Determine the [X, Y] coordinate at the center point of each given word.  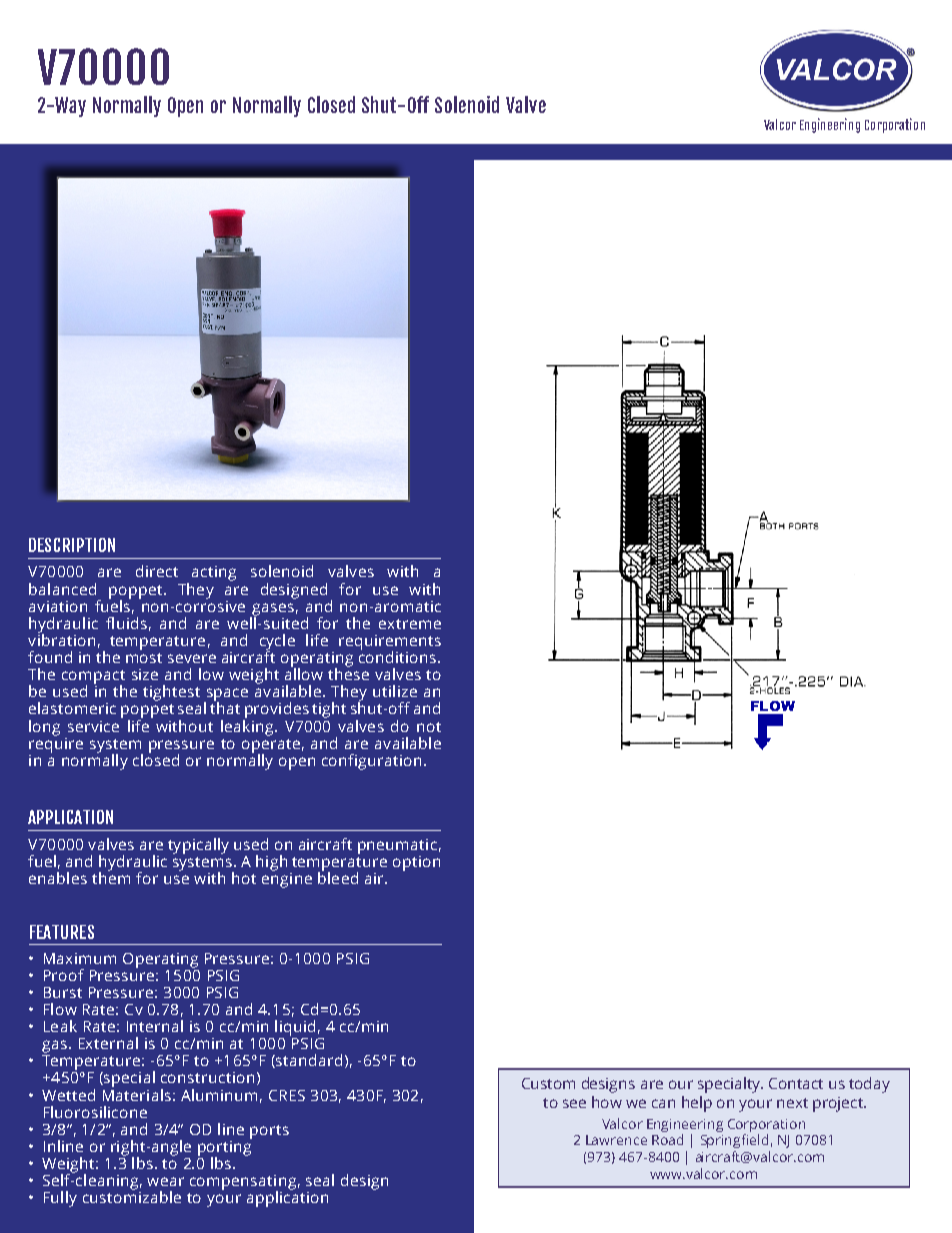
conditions [399, 656]
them [111, 877]
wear [165, 1181]
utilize [395, 691]
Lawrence [616, 1140]
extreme [410, 624]
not [429, 727]
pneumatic [397, 846]
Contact [796, 1083]
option [416, 863]
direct [157, 571]
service [95, 724]
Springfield [734, 1141]
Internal [155, 1026]
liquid [295, 1028]
